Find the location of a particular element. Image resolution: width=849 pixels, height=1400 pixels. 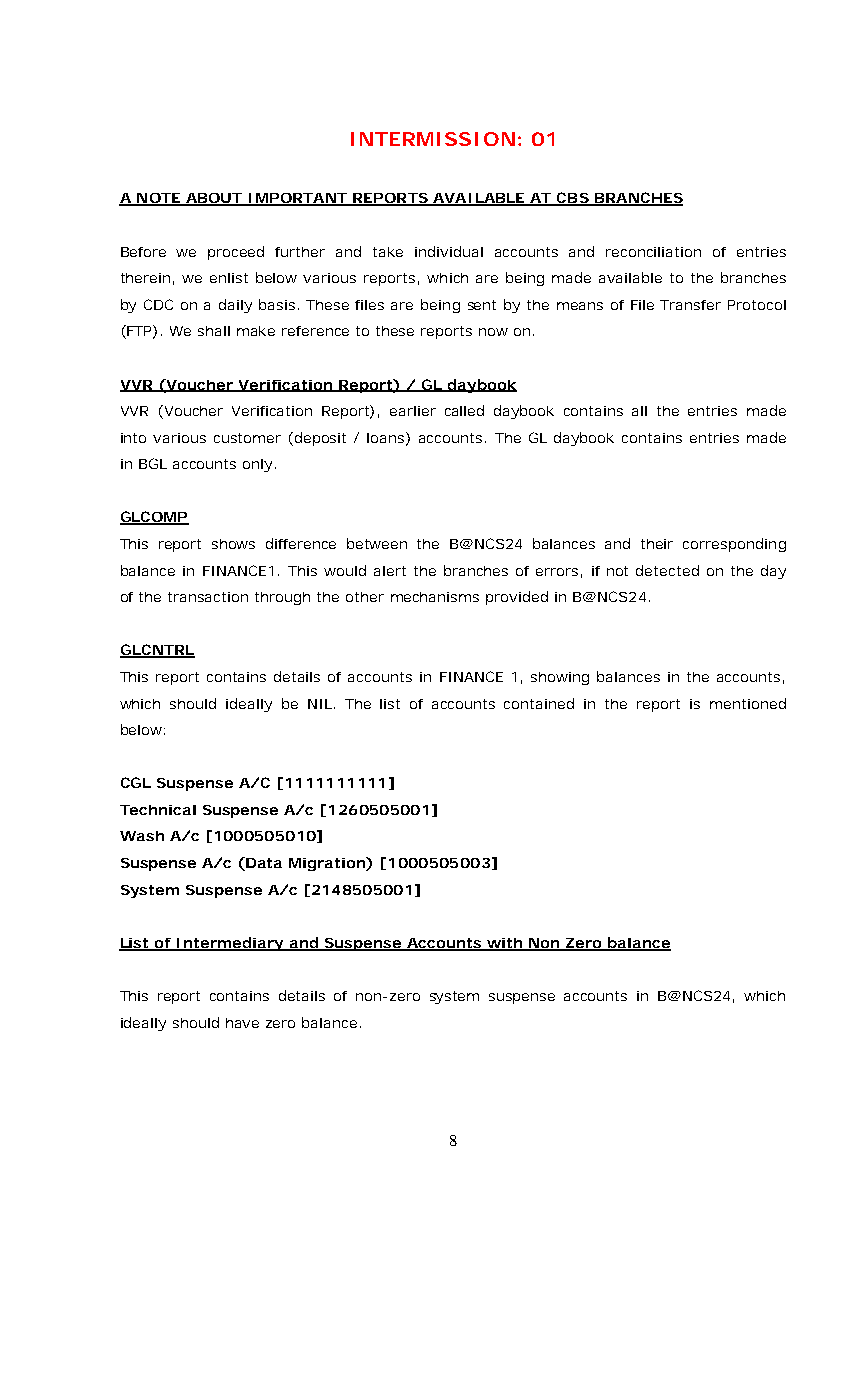

with is located at coordinates (504, 944).
